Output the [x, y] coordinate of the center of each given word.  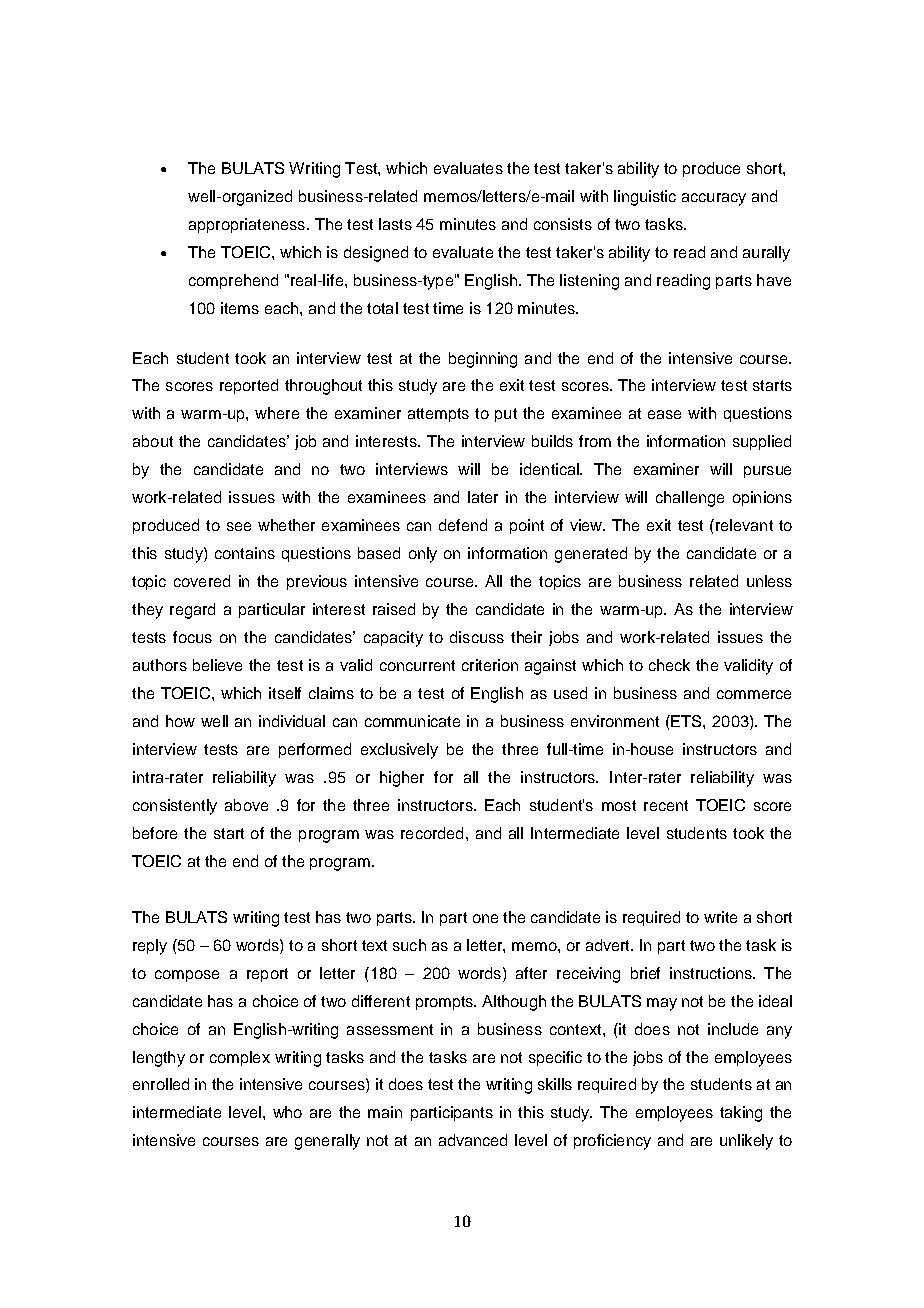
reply [150, 947]
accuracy [714, 199]
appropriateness [248, 225]
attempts [438, 415]
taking [741, 1114]
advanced [473, 1140]
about [153, 441]
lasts [395, 224]
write [720, 917]
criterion [490, 665]
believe [217, 665]
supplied [762, 442]
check [669, 665]
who [287, 1112]
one [485, 918]
